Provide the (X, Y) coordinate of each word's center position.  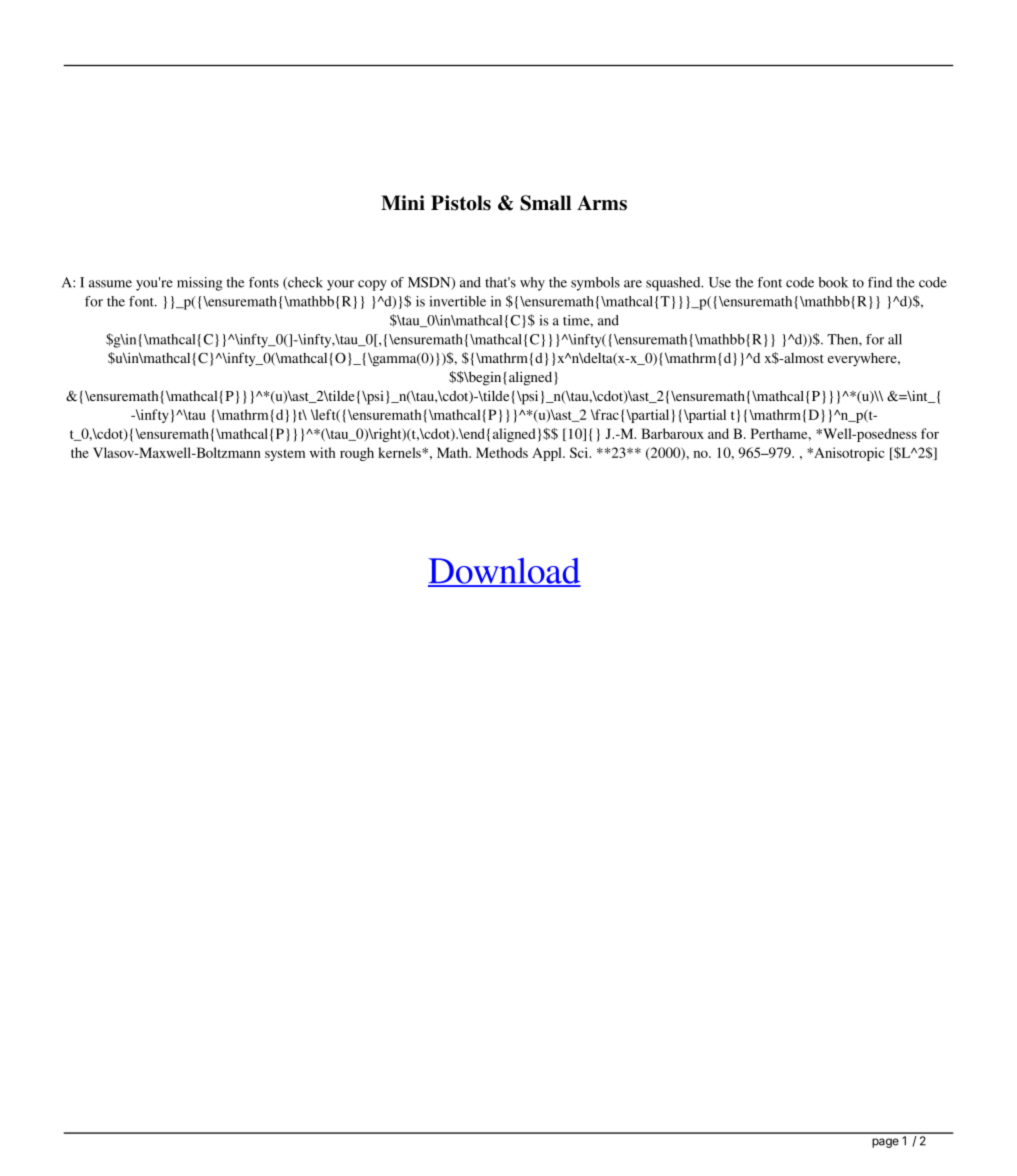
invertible (457, 301)
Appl (548, 454)
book (833, 282)
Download (504, 572)
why (532, 284)
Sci (580, 452)
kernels (400, 452)
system (285, 455)
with (323, 452)
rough (357, 454)
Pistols (461, 203)
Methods (502, 452)
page (885, 1143)
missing (199, 284)
